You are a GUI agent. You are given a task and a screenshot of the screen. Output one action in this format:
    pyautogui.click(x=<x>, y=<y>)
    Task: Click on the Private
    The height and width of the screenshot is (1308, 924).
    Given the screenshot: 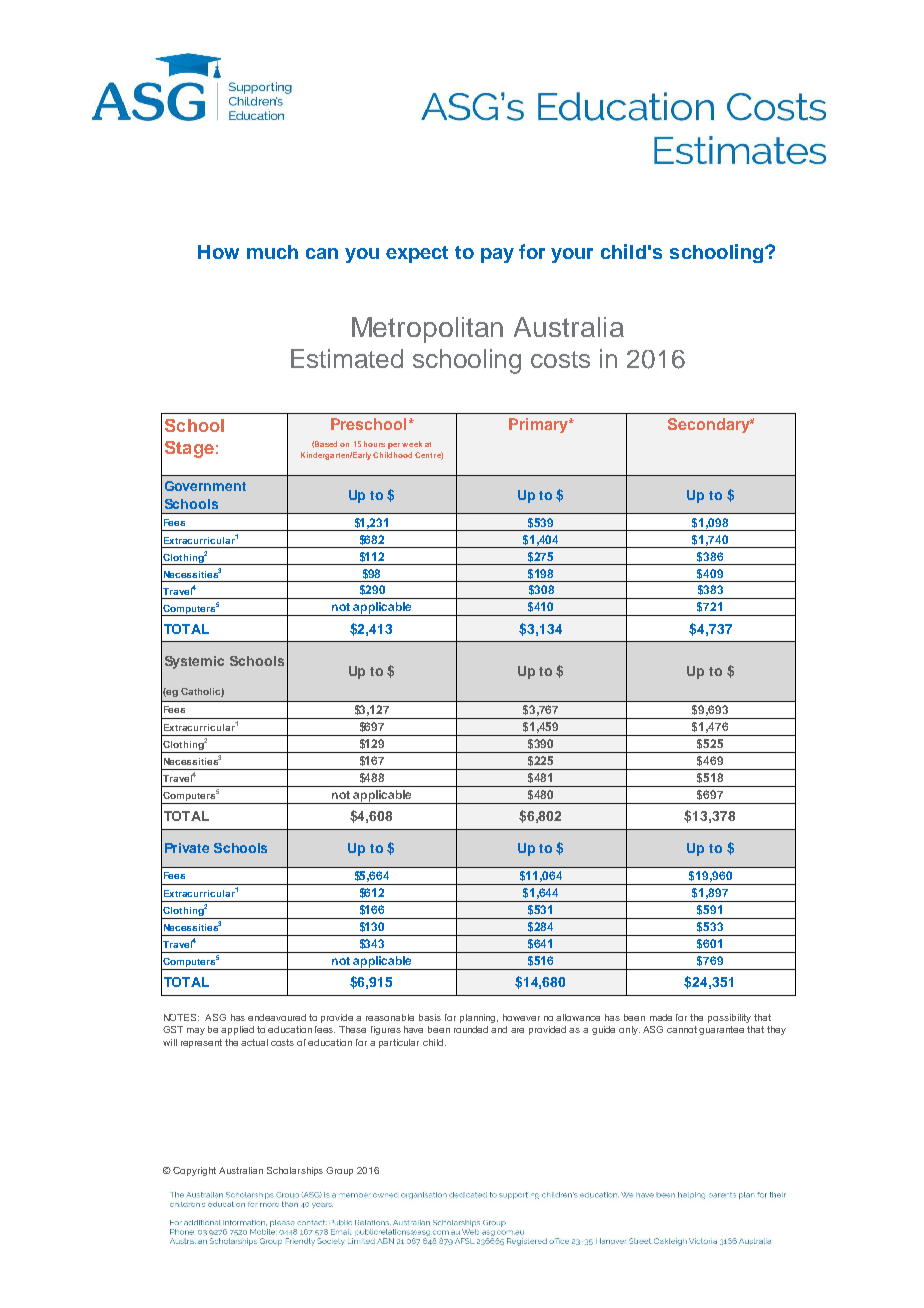 What is the action you would take?
    pyautogui.click(x=187, y=848)
